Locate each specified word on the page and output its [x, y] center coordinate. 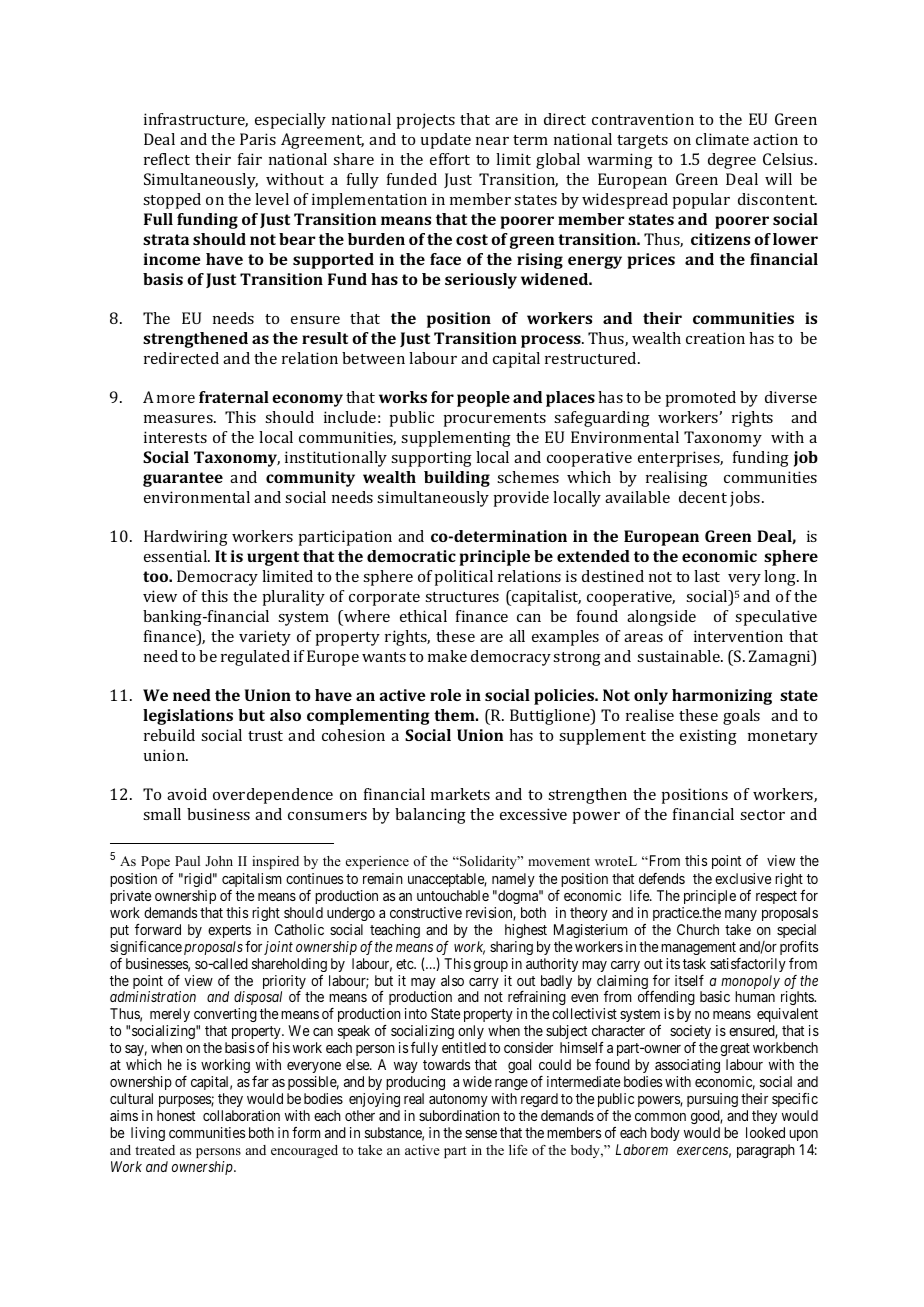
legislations [188, 717]
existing [708, 737]
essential [177, 556]
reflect [167, 159]
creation [715, 338]
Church [698, 929]
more [176, 399]
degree [732, 161]
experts [229, 931]
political [463, 578]
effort [450, 159]
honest [176, 1115]
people [483, 399]
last [707, 576]
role [445, 695]
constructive [426, 912]
